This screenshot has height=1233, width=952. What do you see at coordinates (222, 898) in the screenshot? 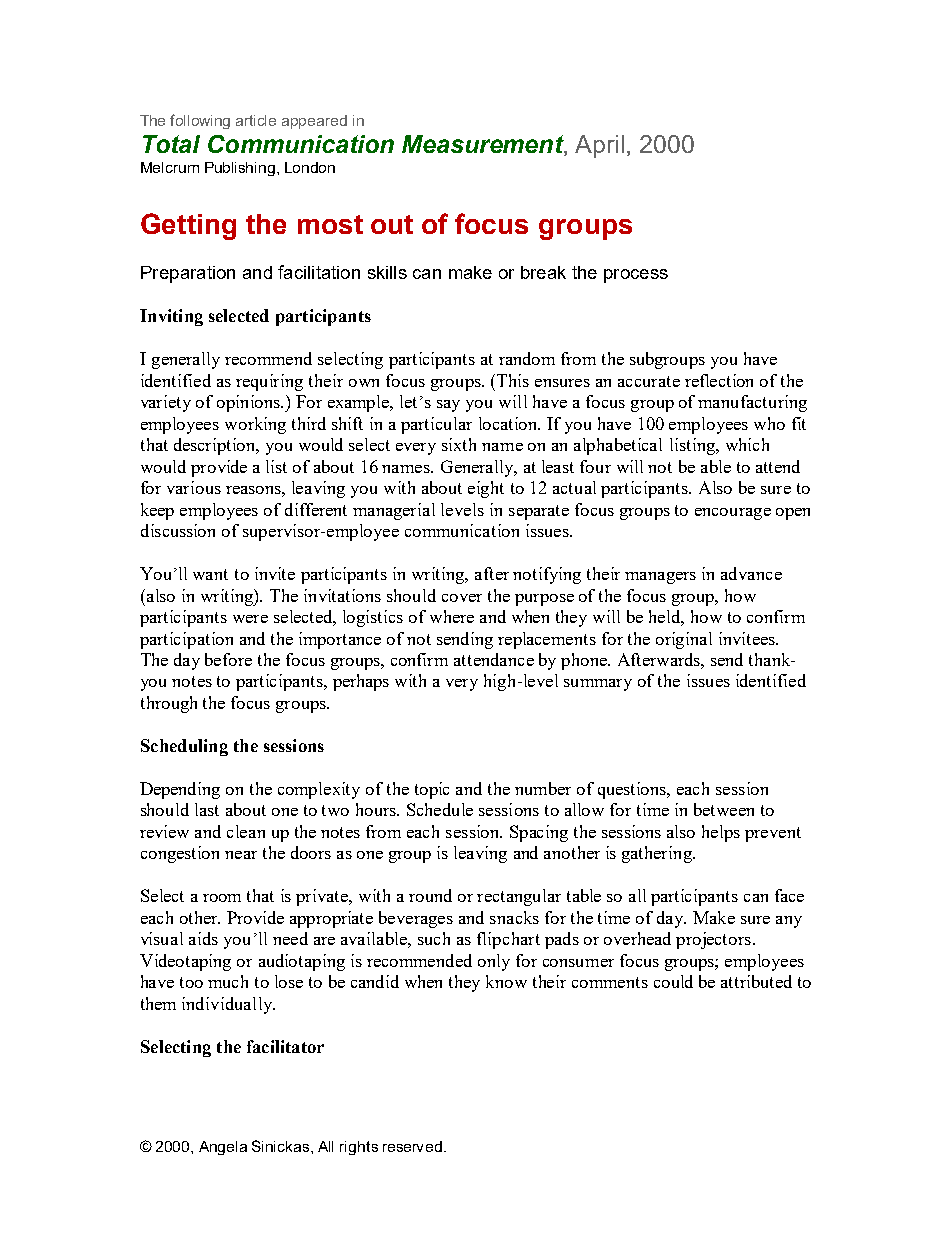
I see `room` at bounding box center [222, 898].
